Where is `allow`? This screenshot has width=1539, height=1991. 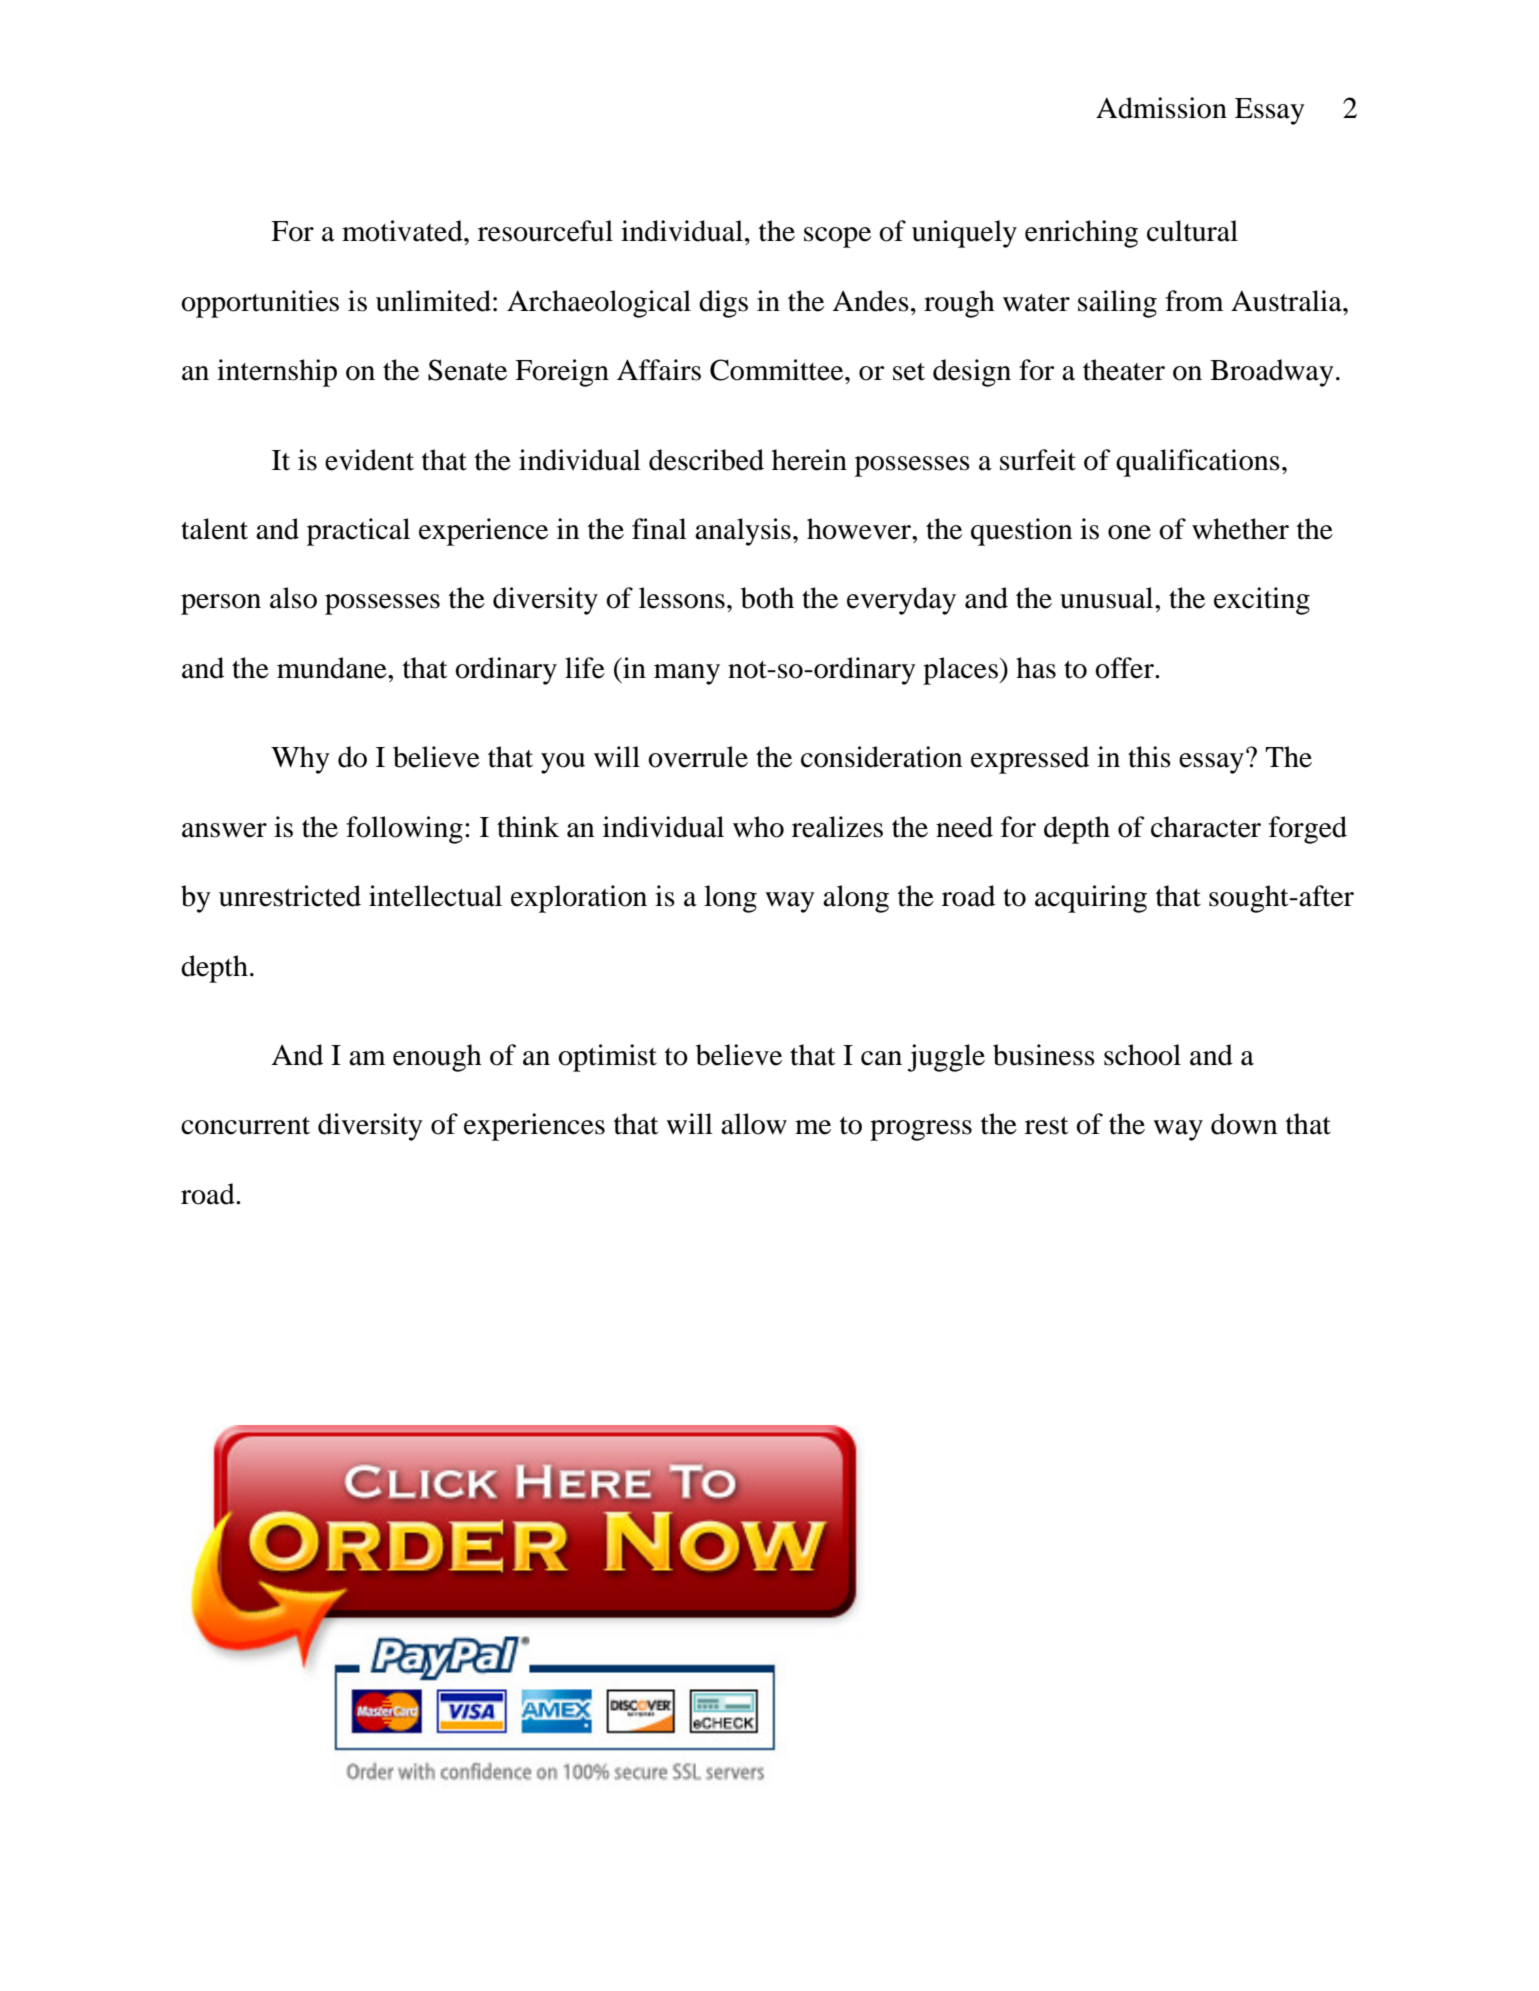
allow is located at coordinates (754, 1124).
